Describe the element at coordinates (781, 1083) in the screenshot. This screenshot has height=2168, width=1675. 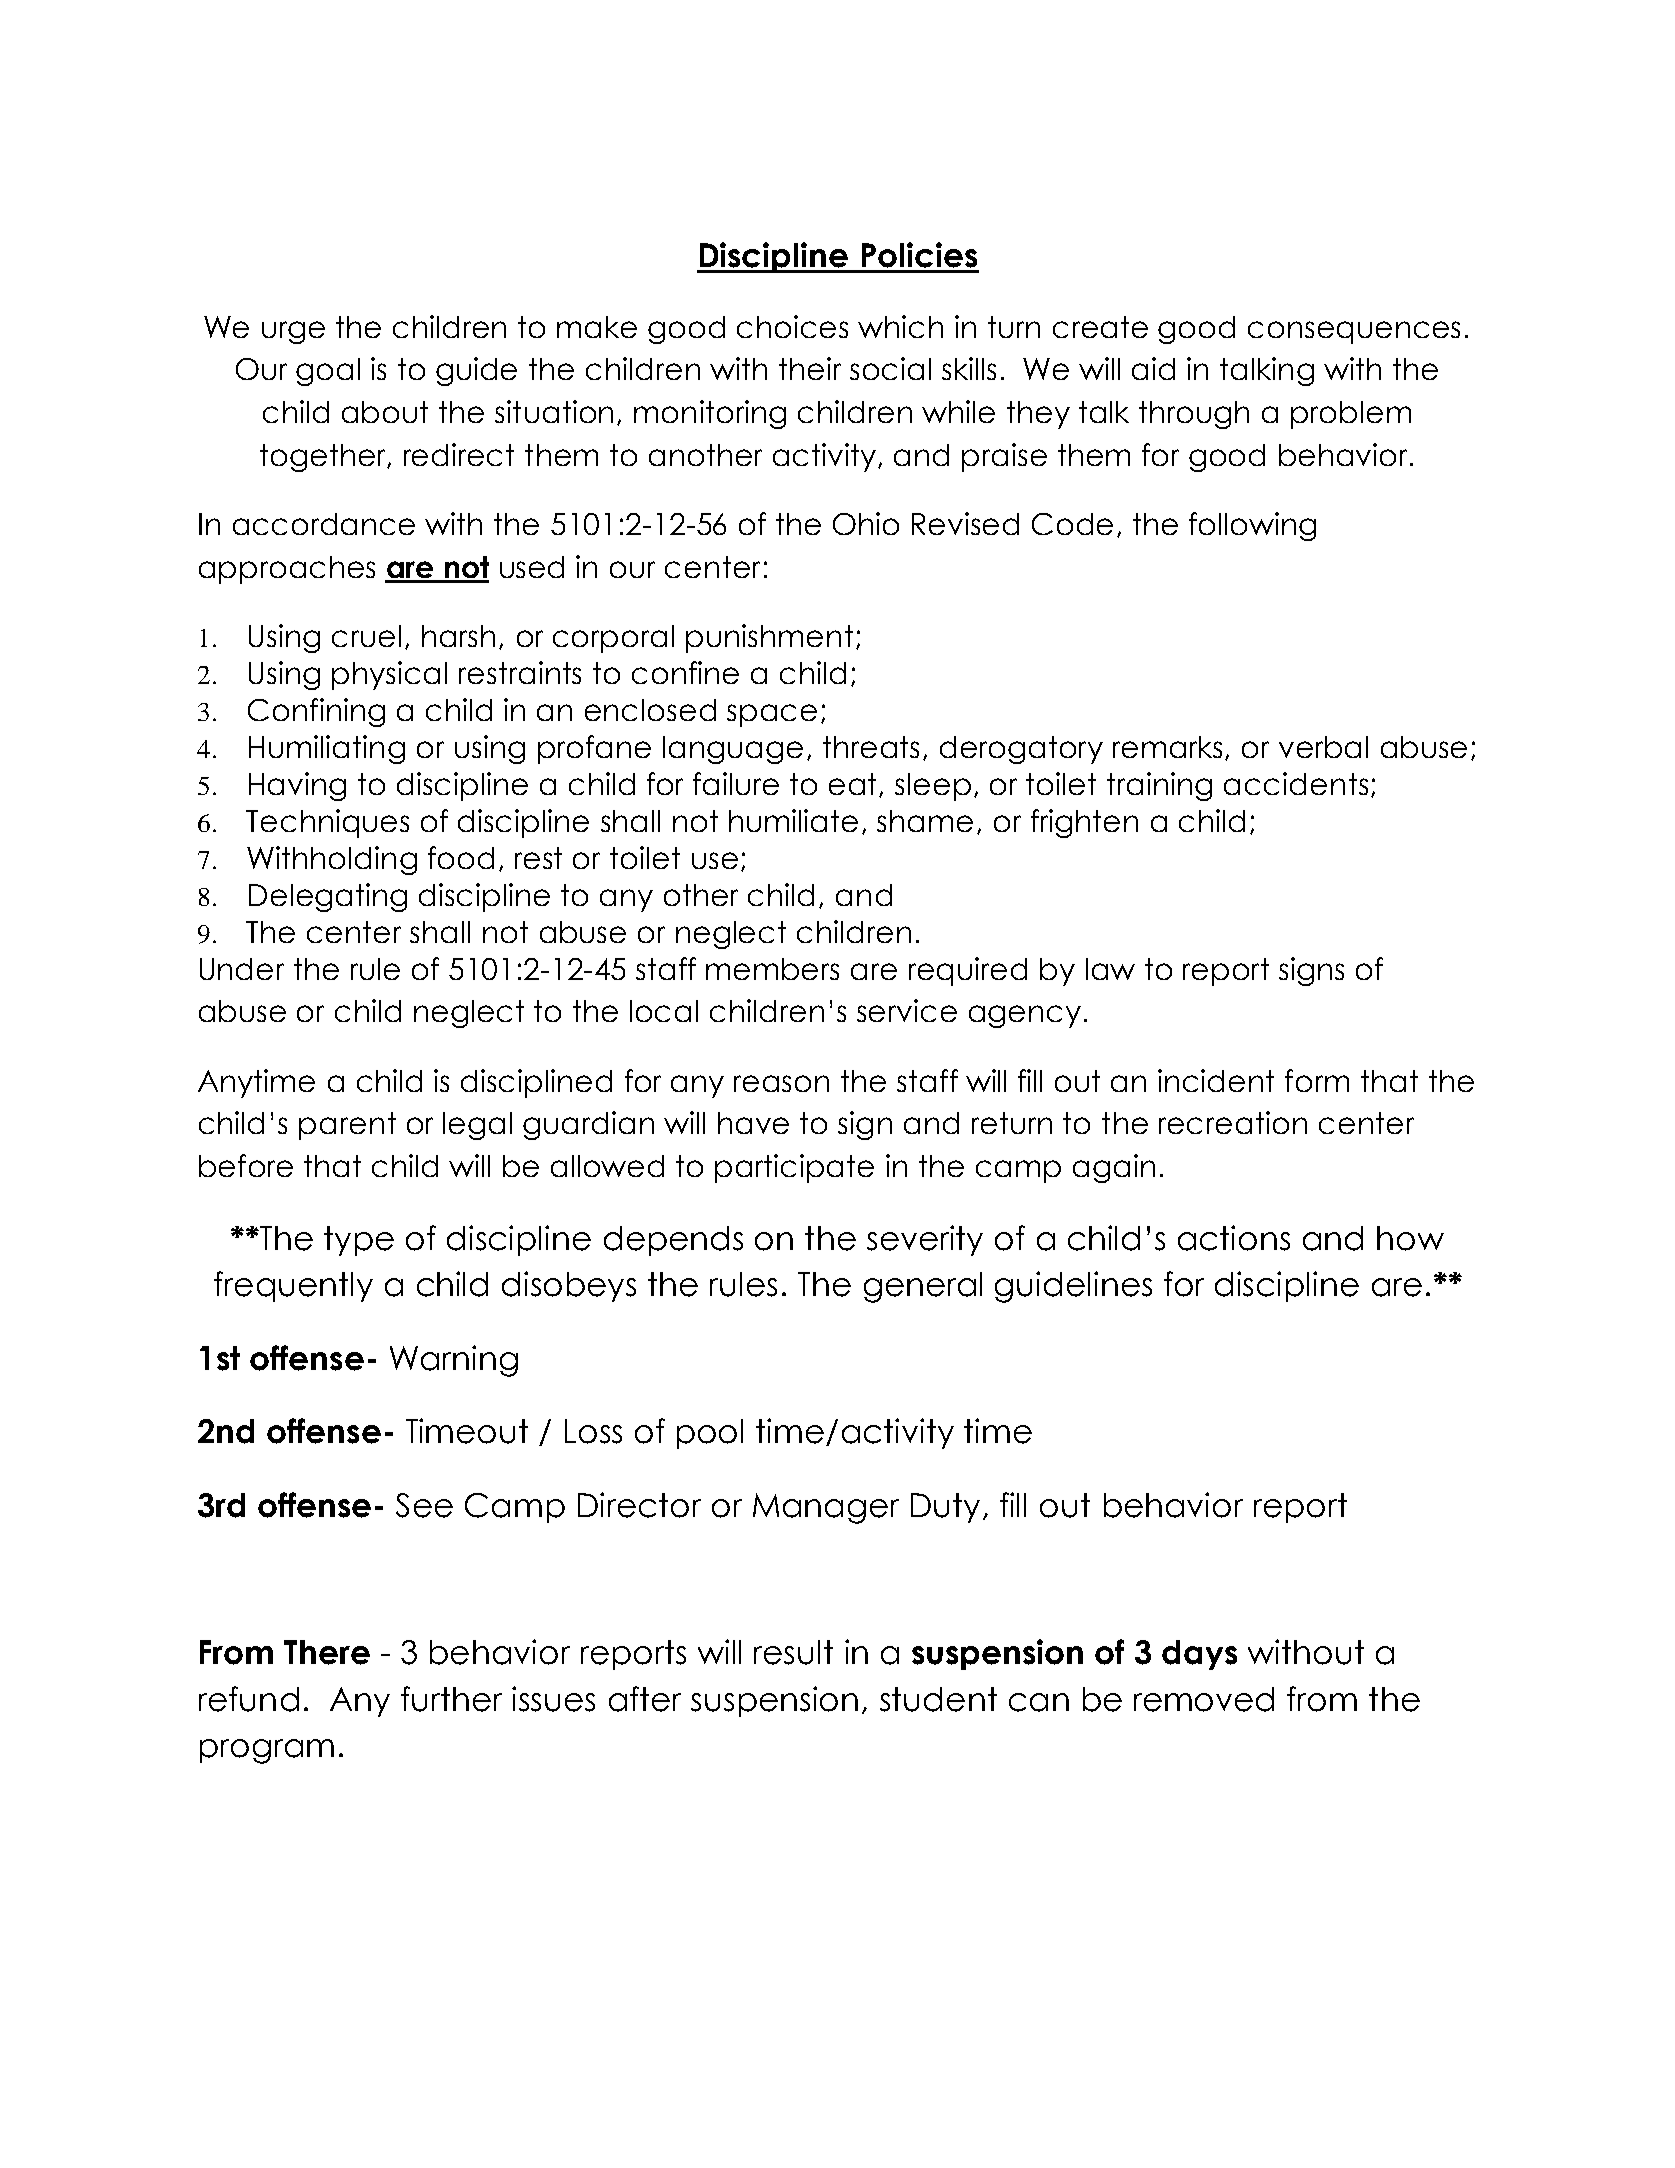
I see `reason` at that location.
